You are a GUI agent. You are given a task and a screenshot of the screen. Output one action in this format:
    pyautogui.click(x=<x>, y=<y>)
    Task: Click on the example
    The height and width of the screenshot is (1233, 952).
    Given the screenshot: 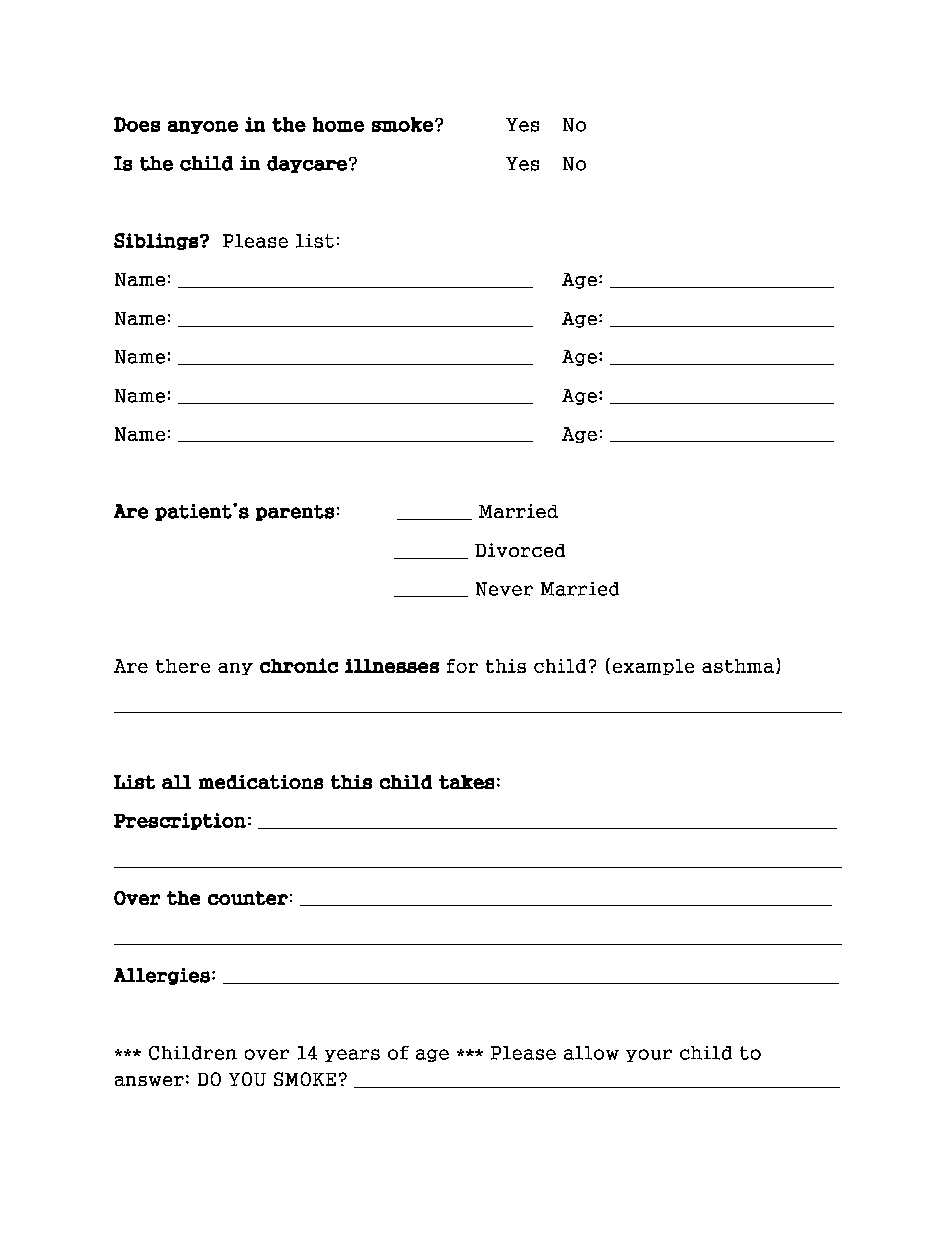 What is the action you would take?
    pyautogui.click(x=653, y=667)
